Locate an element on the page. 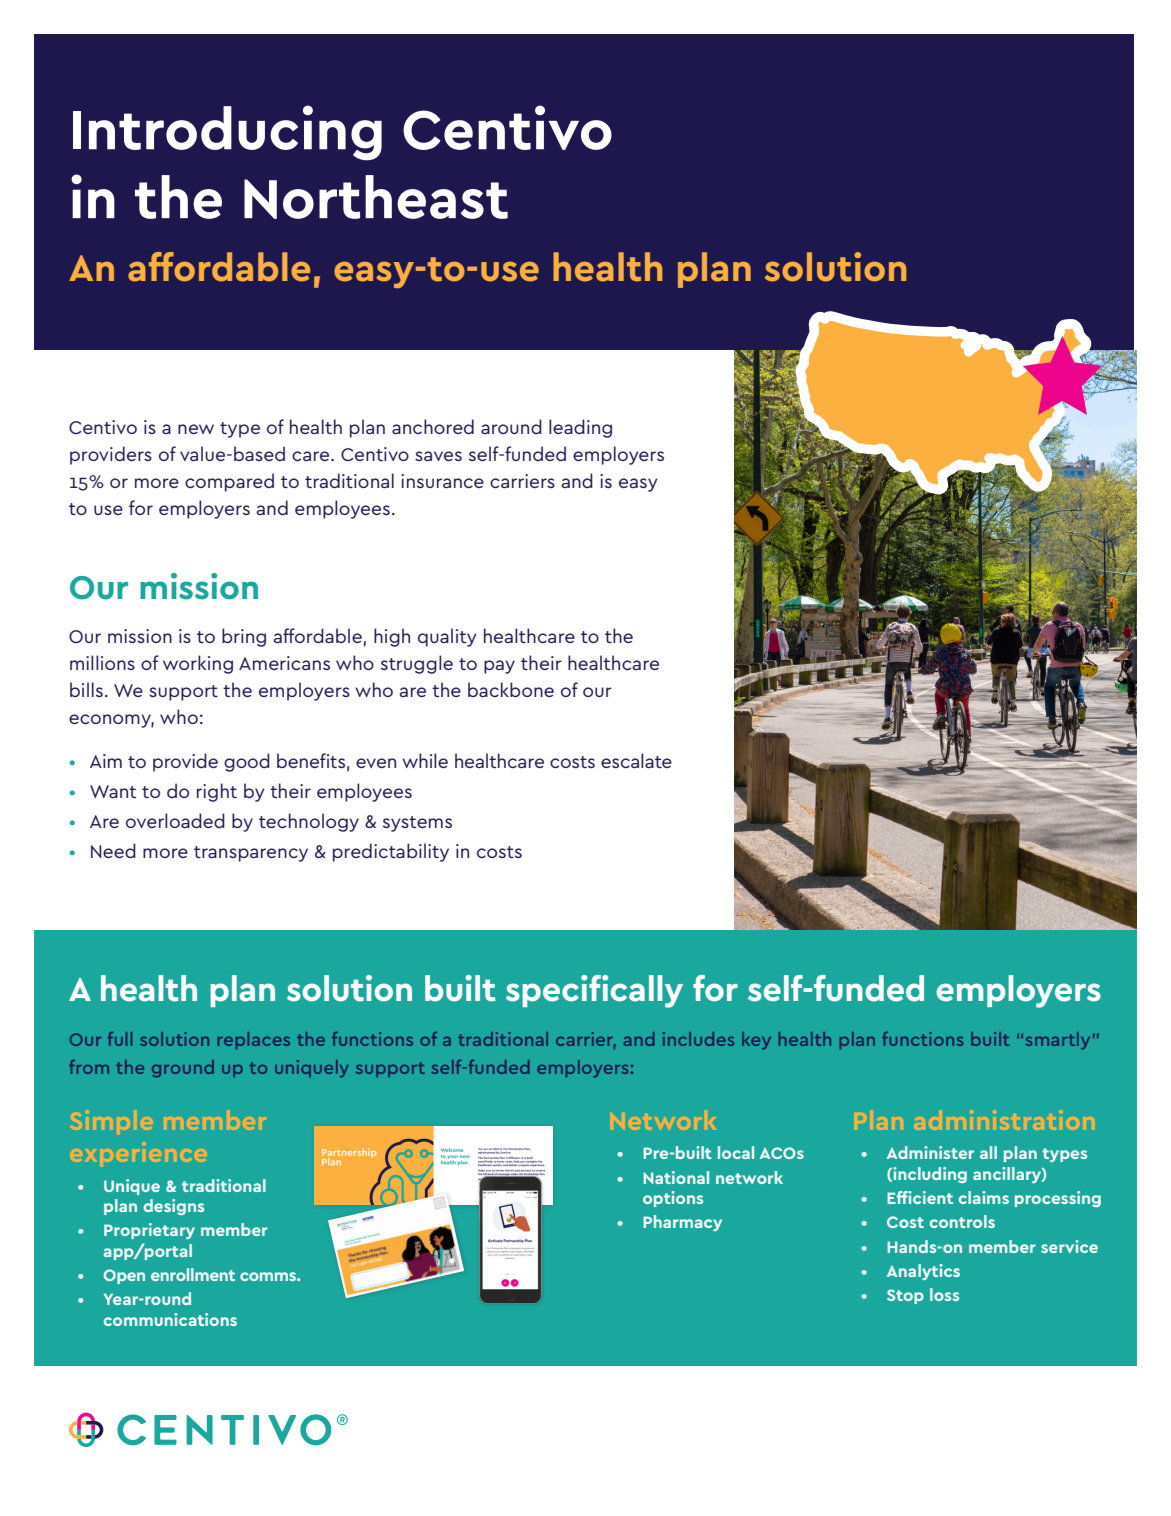 This document has height=1516, width=1171. Introducing is located at coordinates (227, 133).
